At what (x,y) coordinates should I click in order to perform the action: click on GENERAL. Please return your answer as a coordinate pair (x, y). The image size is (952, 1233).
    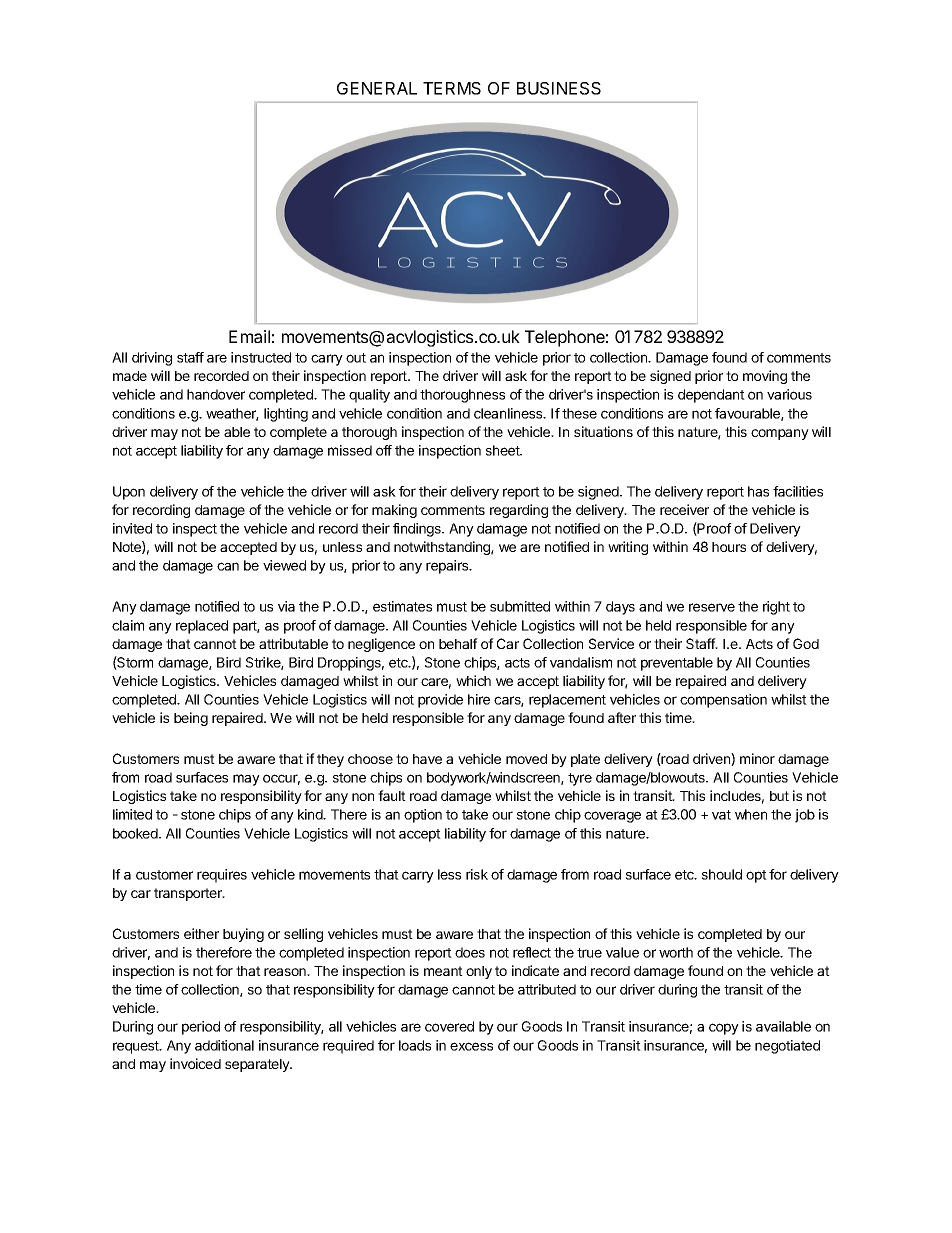
    Looking at the image, I should click on (377, 88).
